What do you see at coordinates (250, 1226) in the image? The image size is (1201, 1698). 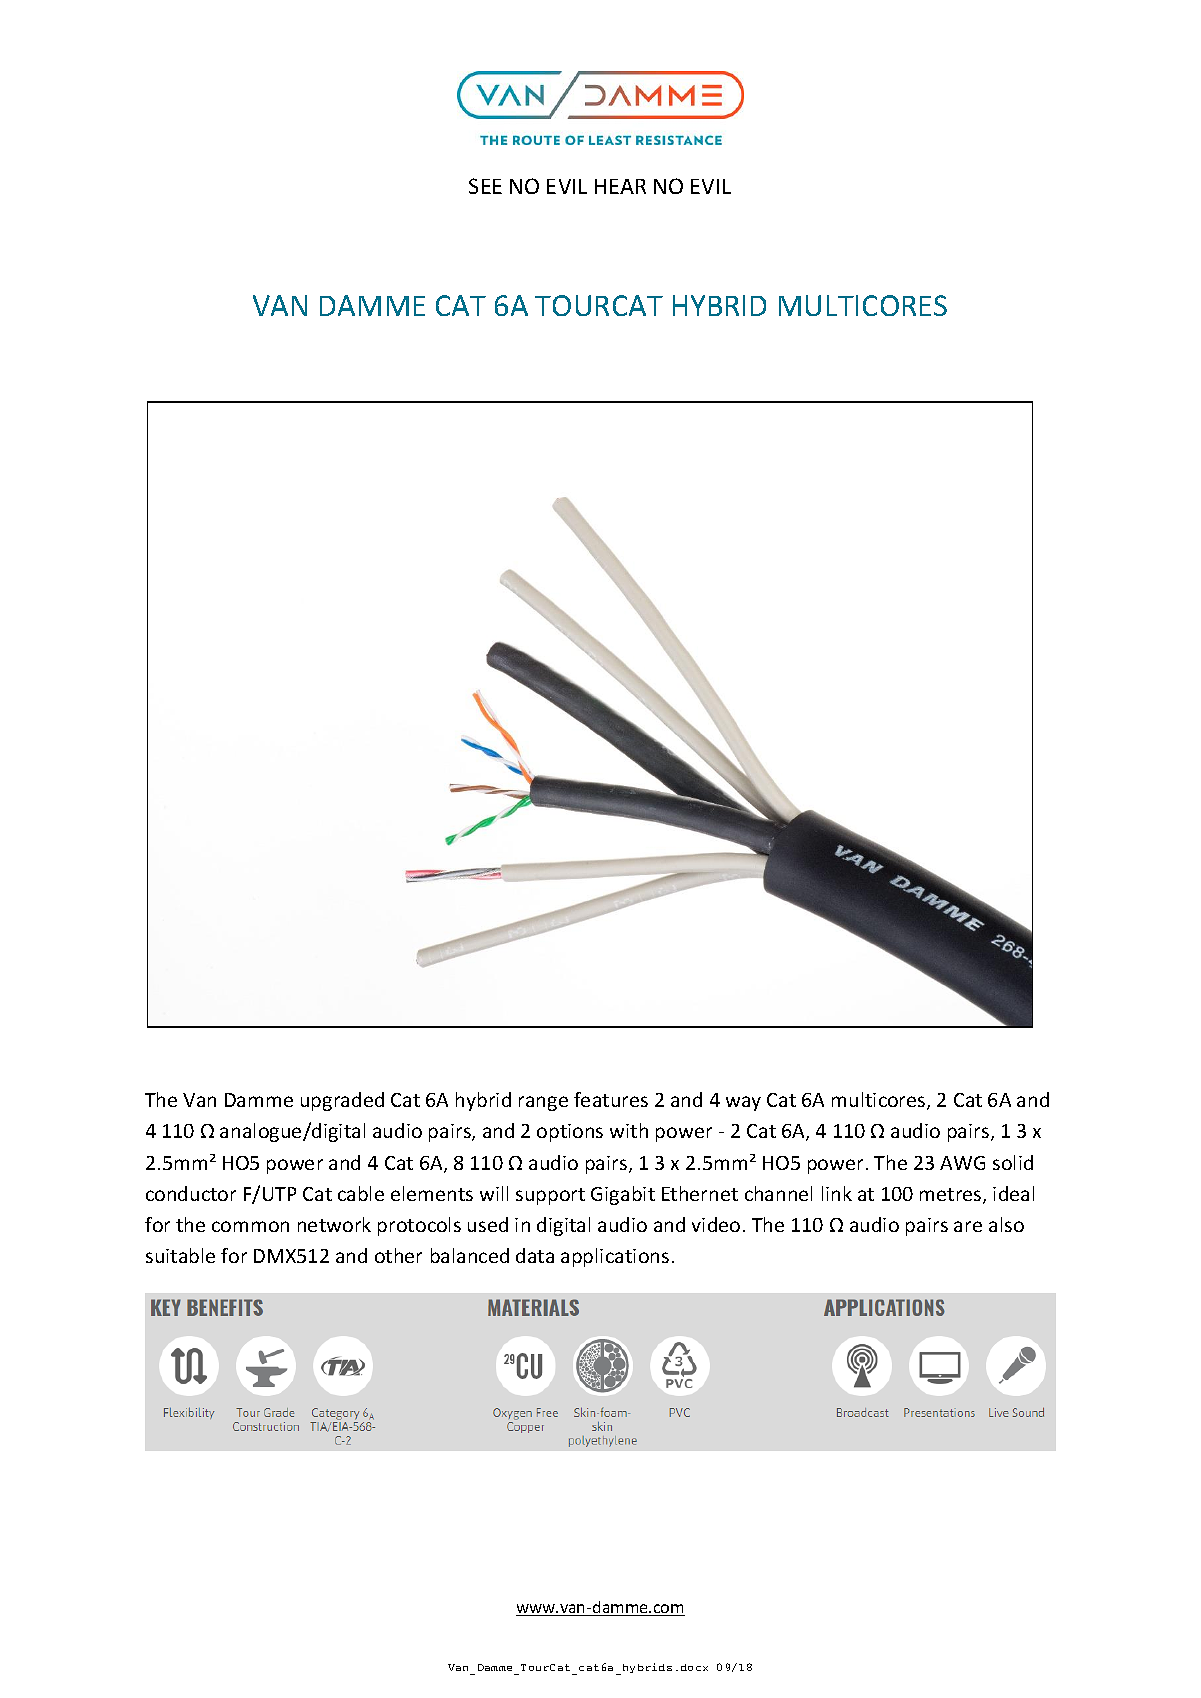 I see `common` at bounding box center [250, 1226].
